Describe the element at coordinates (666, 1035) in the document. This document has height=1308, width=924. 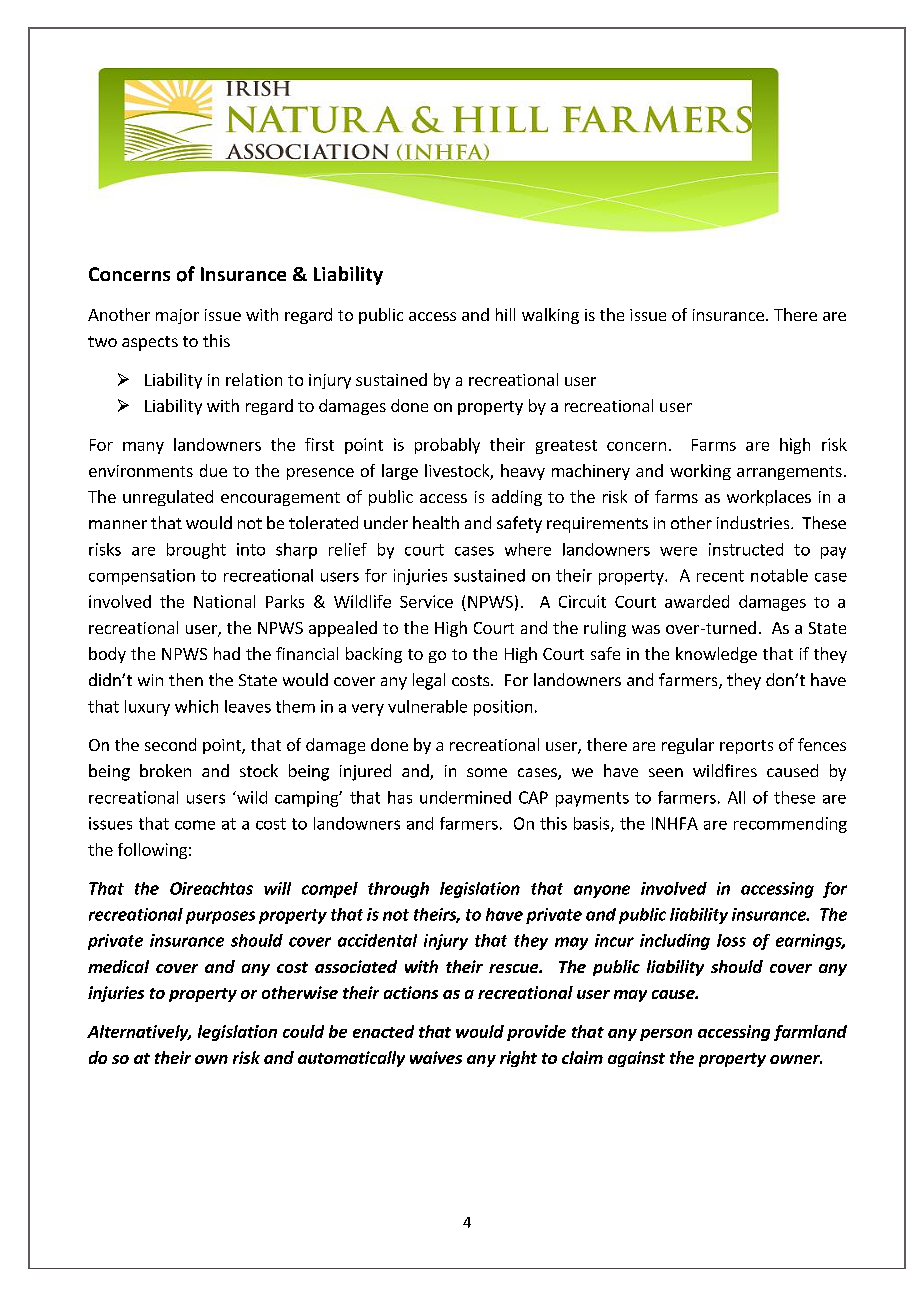
I see `person` at that location.
